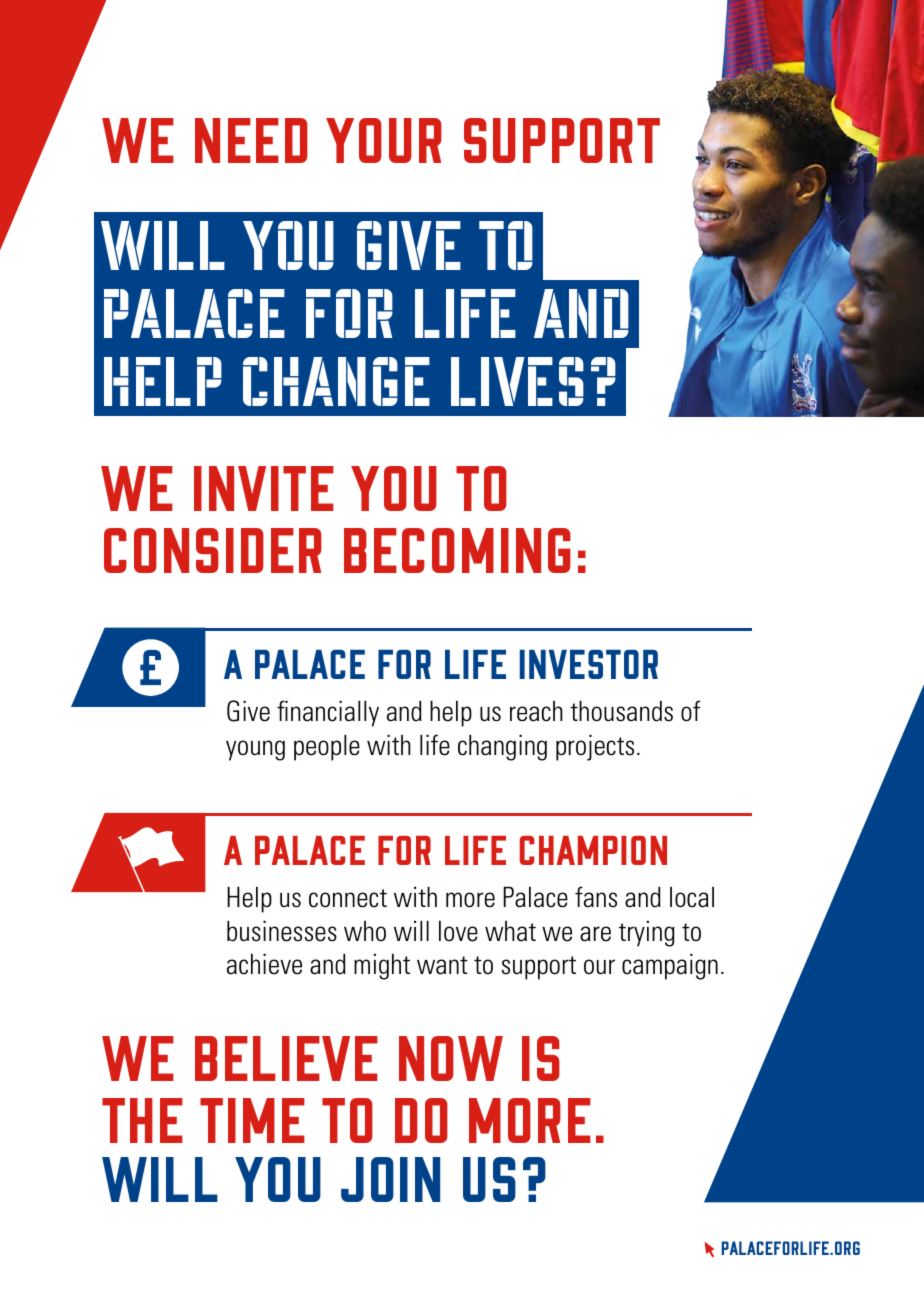 The image size is (924, 1308). I want to click on becoming, so click(457, 550).
